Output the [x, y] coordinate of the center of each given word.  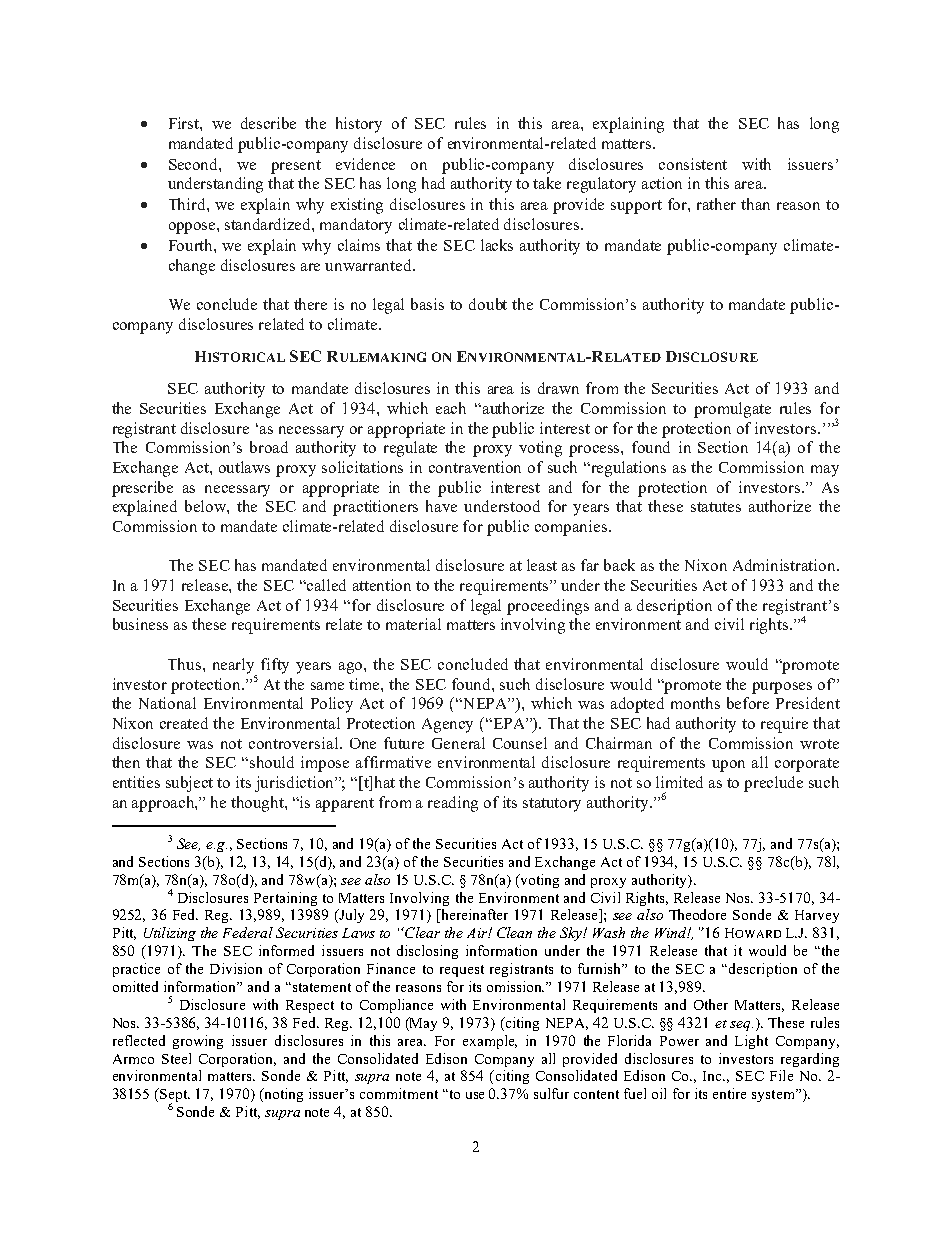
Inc [713, 1076]
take [547, 183]
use [475, 1095]
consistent [693, 164]
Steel [176, 1058]
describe [268, 123]
